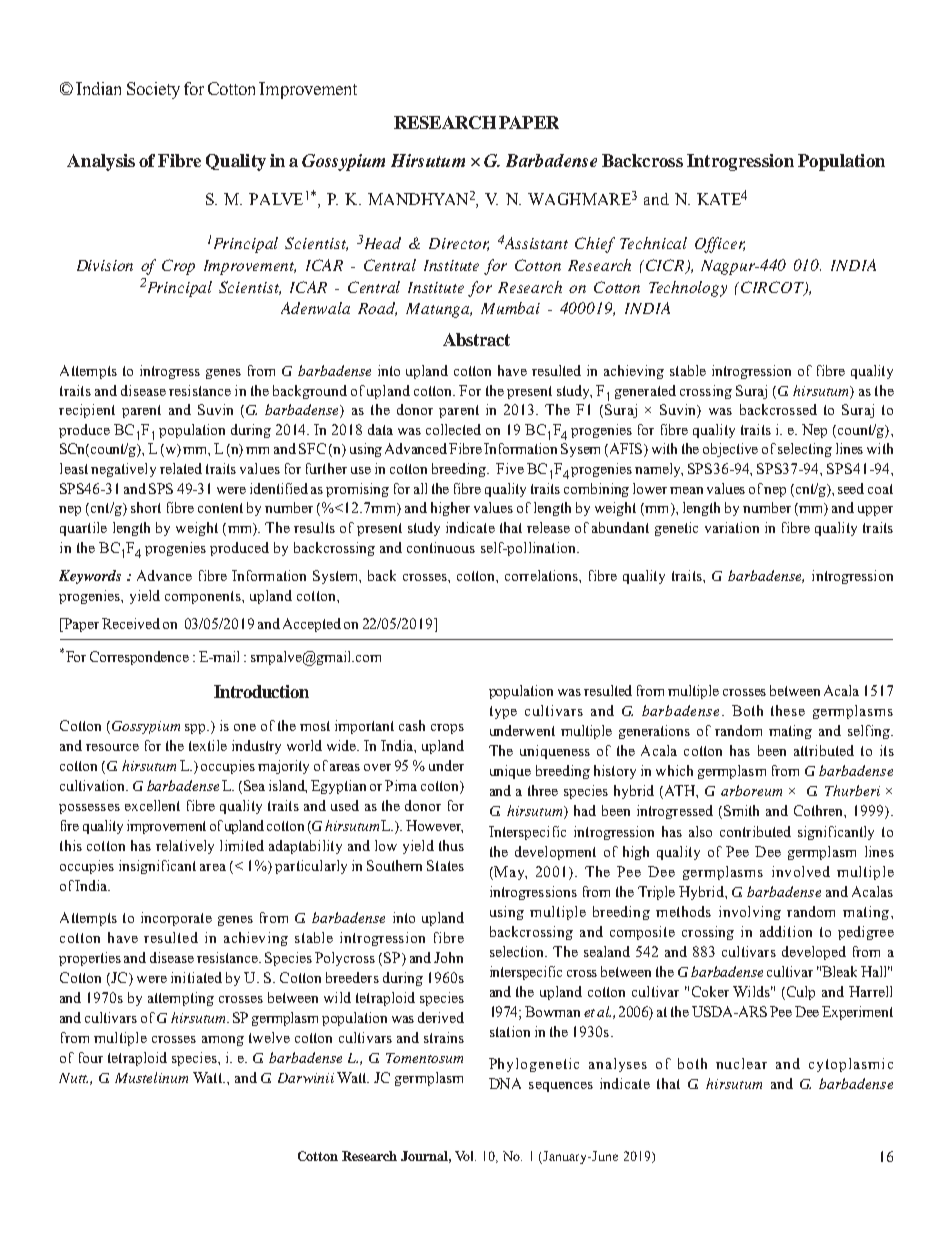  What do you see at coordinates (542, 575) in the screenshot?
I see `correlations` at bounding box center [542, 575].
